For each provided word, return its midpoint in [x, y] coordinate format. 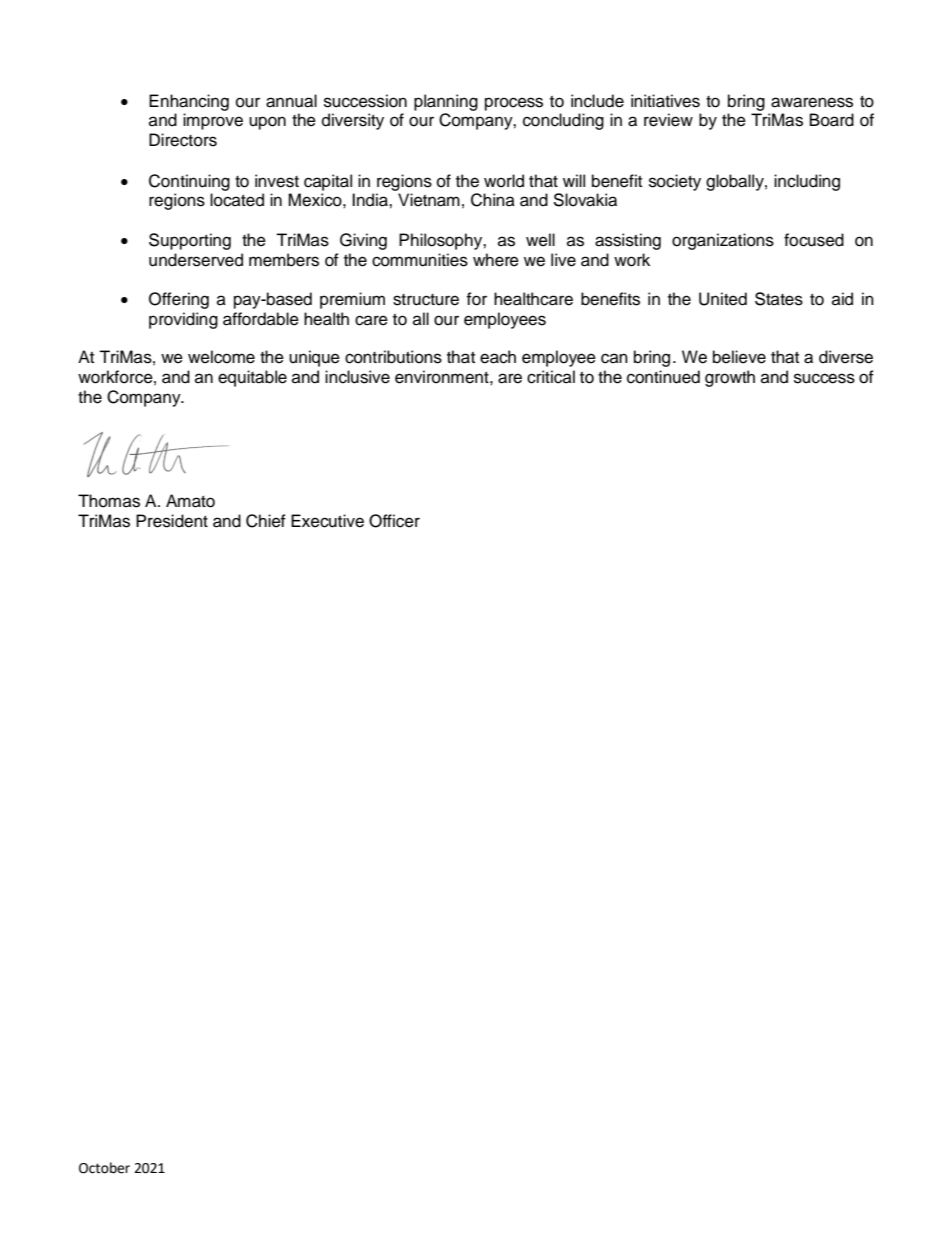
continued [663, 377]
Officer [394, 521]
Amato [190, 501]
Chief [266, 521]
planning [446, 102]
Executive [327, 521]
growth [730, 378]
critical [551, 377]
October [104, 1168]
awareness [812, 102]
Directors [183, 140]
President [172, 521]
